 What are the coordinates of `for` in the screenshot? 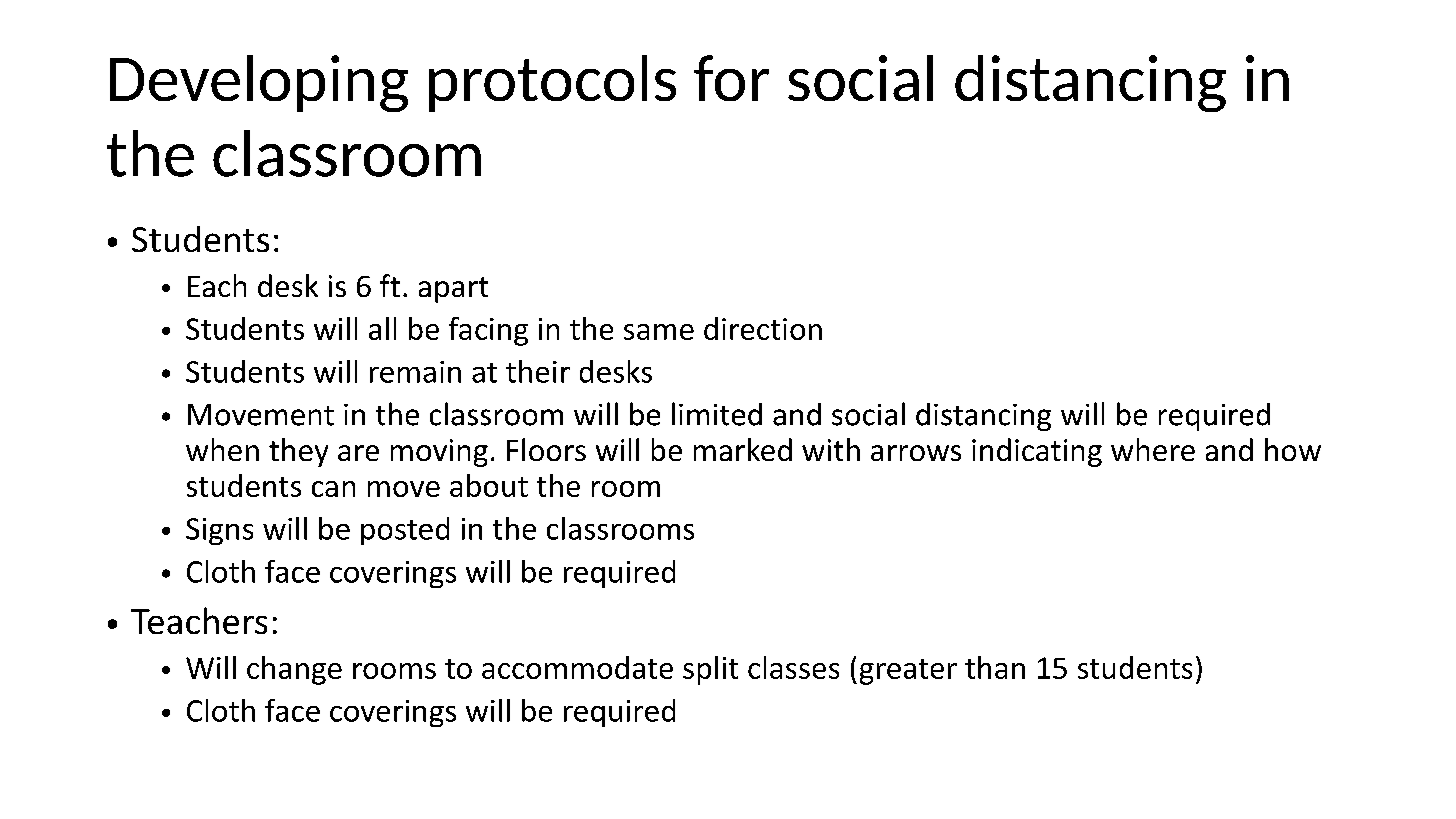 It's located at (731, 78).
